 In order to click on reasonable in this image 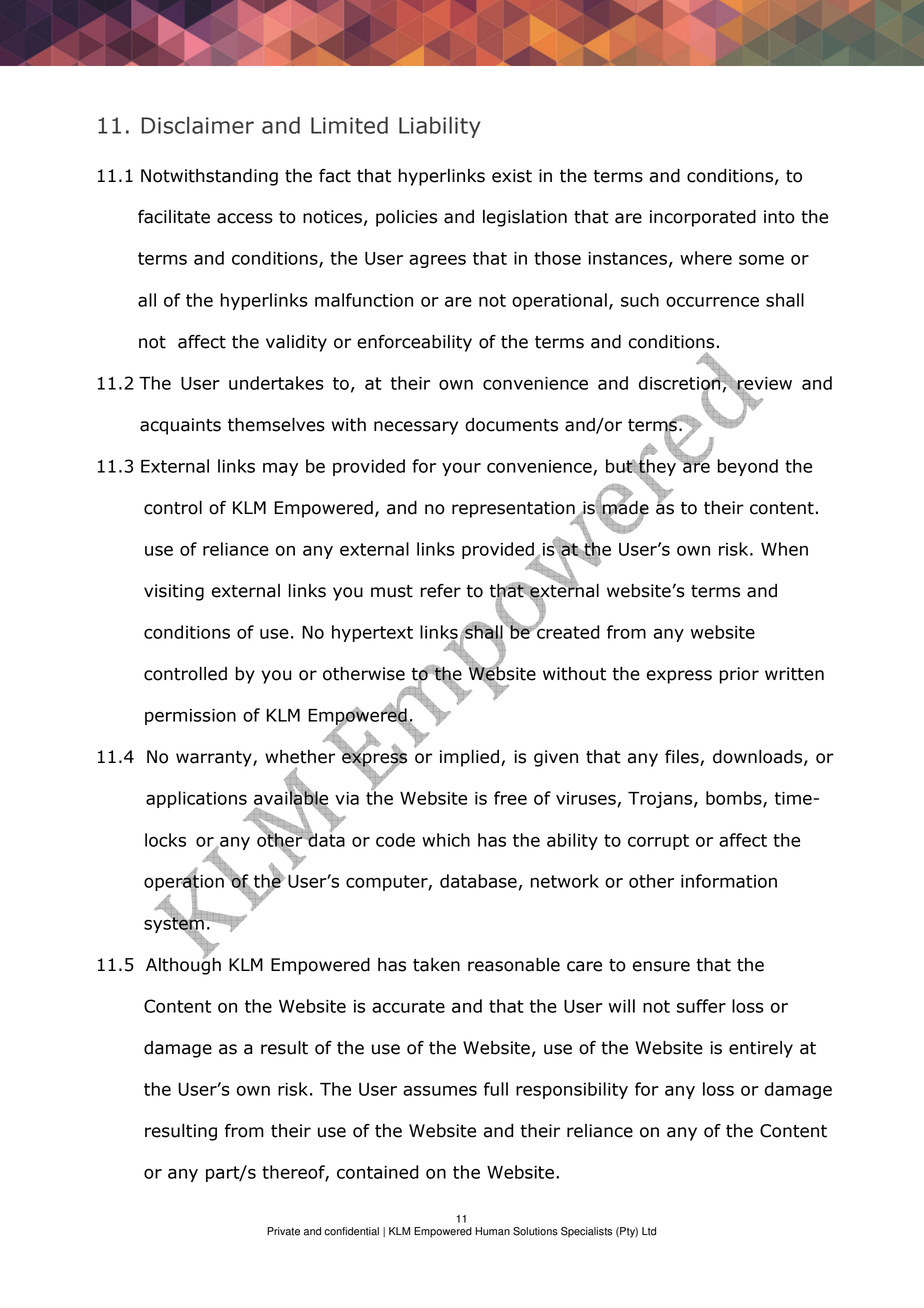, I will do `click(514, 964)`.
